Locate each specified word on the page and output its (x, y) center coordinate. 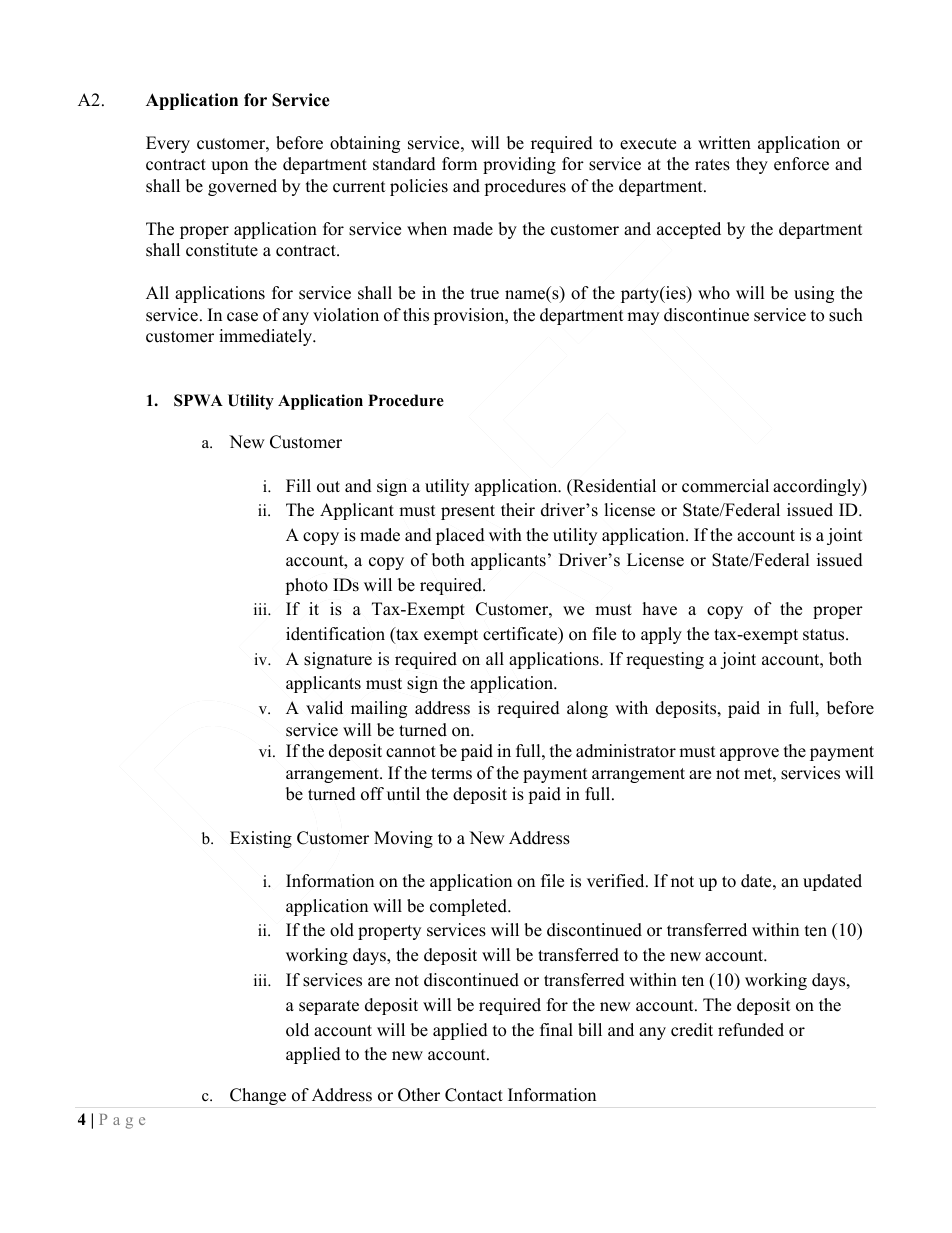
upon (229, 167)
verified (617, 881)
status (825, 635)
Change (258, 1096)
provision (470, 316)
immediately (266, 337)
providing (519, 165)
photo (306, 586)
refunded (751, 1030)
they (752, 165)
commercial (725, 486)
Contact (474, 1095)
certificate (521, 635)
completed (470, 907)
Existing (261, 839)
